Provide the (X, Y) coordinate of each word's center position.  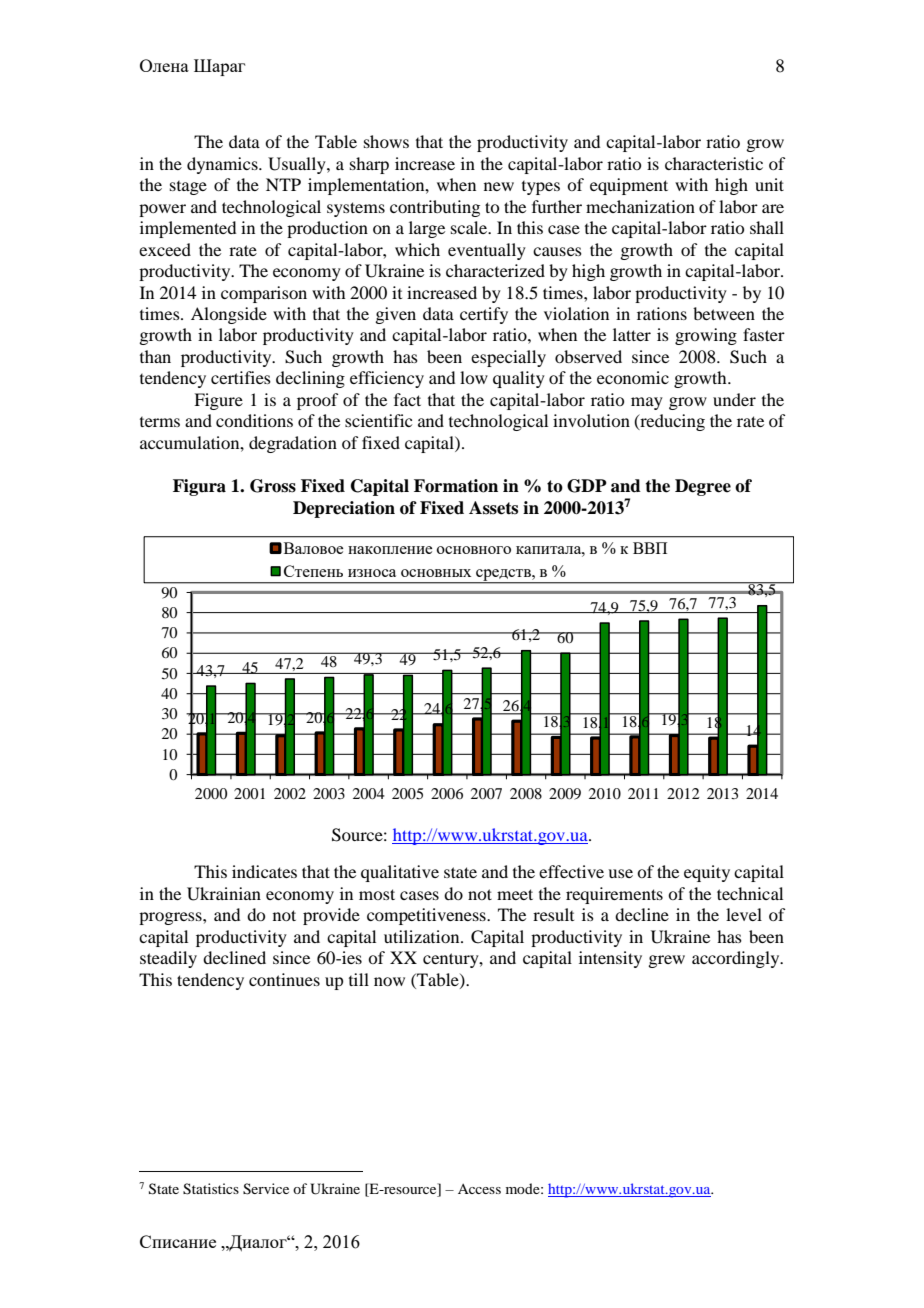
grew (666, 961)
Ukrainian (224, 894)
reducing (671, 422)
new (499, 186)
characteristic (714, 163)
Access (479, 1189)
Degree (703, 487)
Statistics (211, 1189)
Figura (199, 487)
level (744, 914)
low (474, 377)
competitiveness (427, 916)
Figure (218, 401)
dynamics (223, 165)
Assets (493, 508)
